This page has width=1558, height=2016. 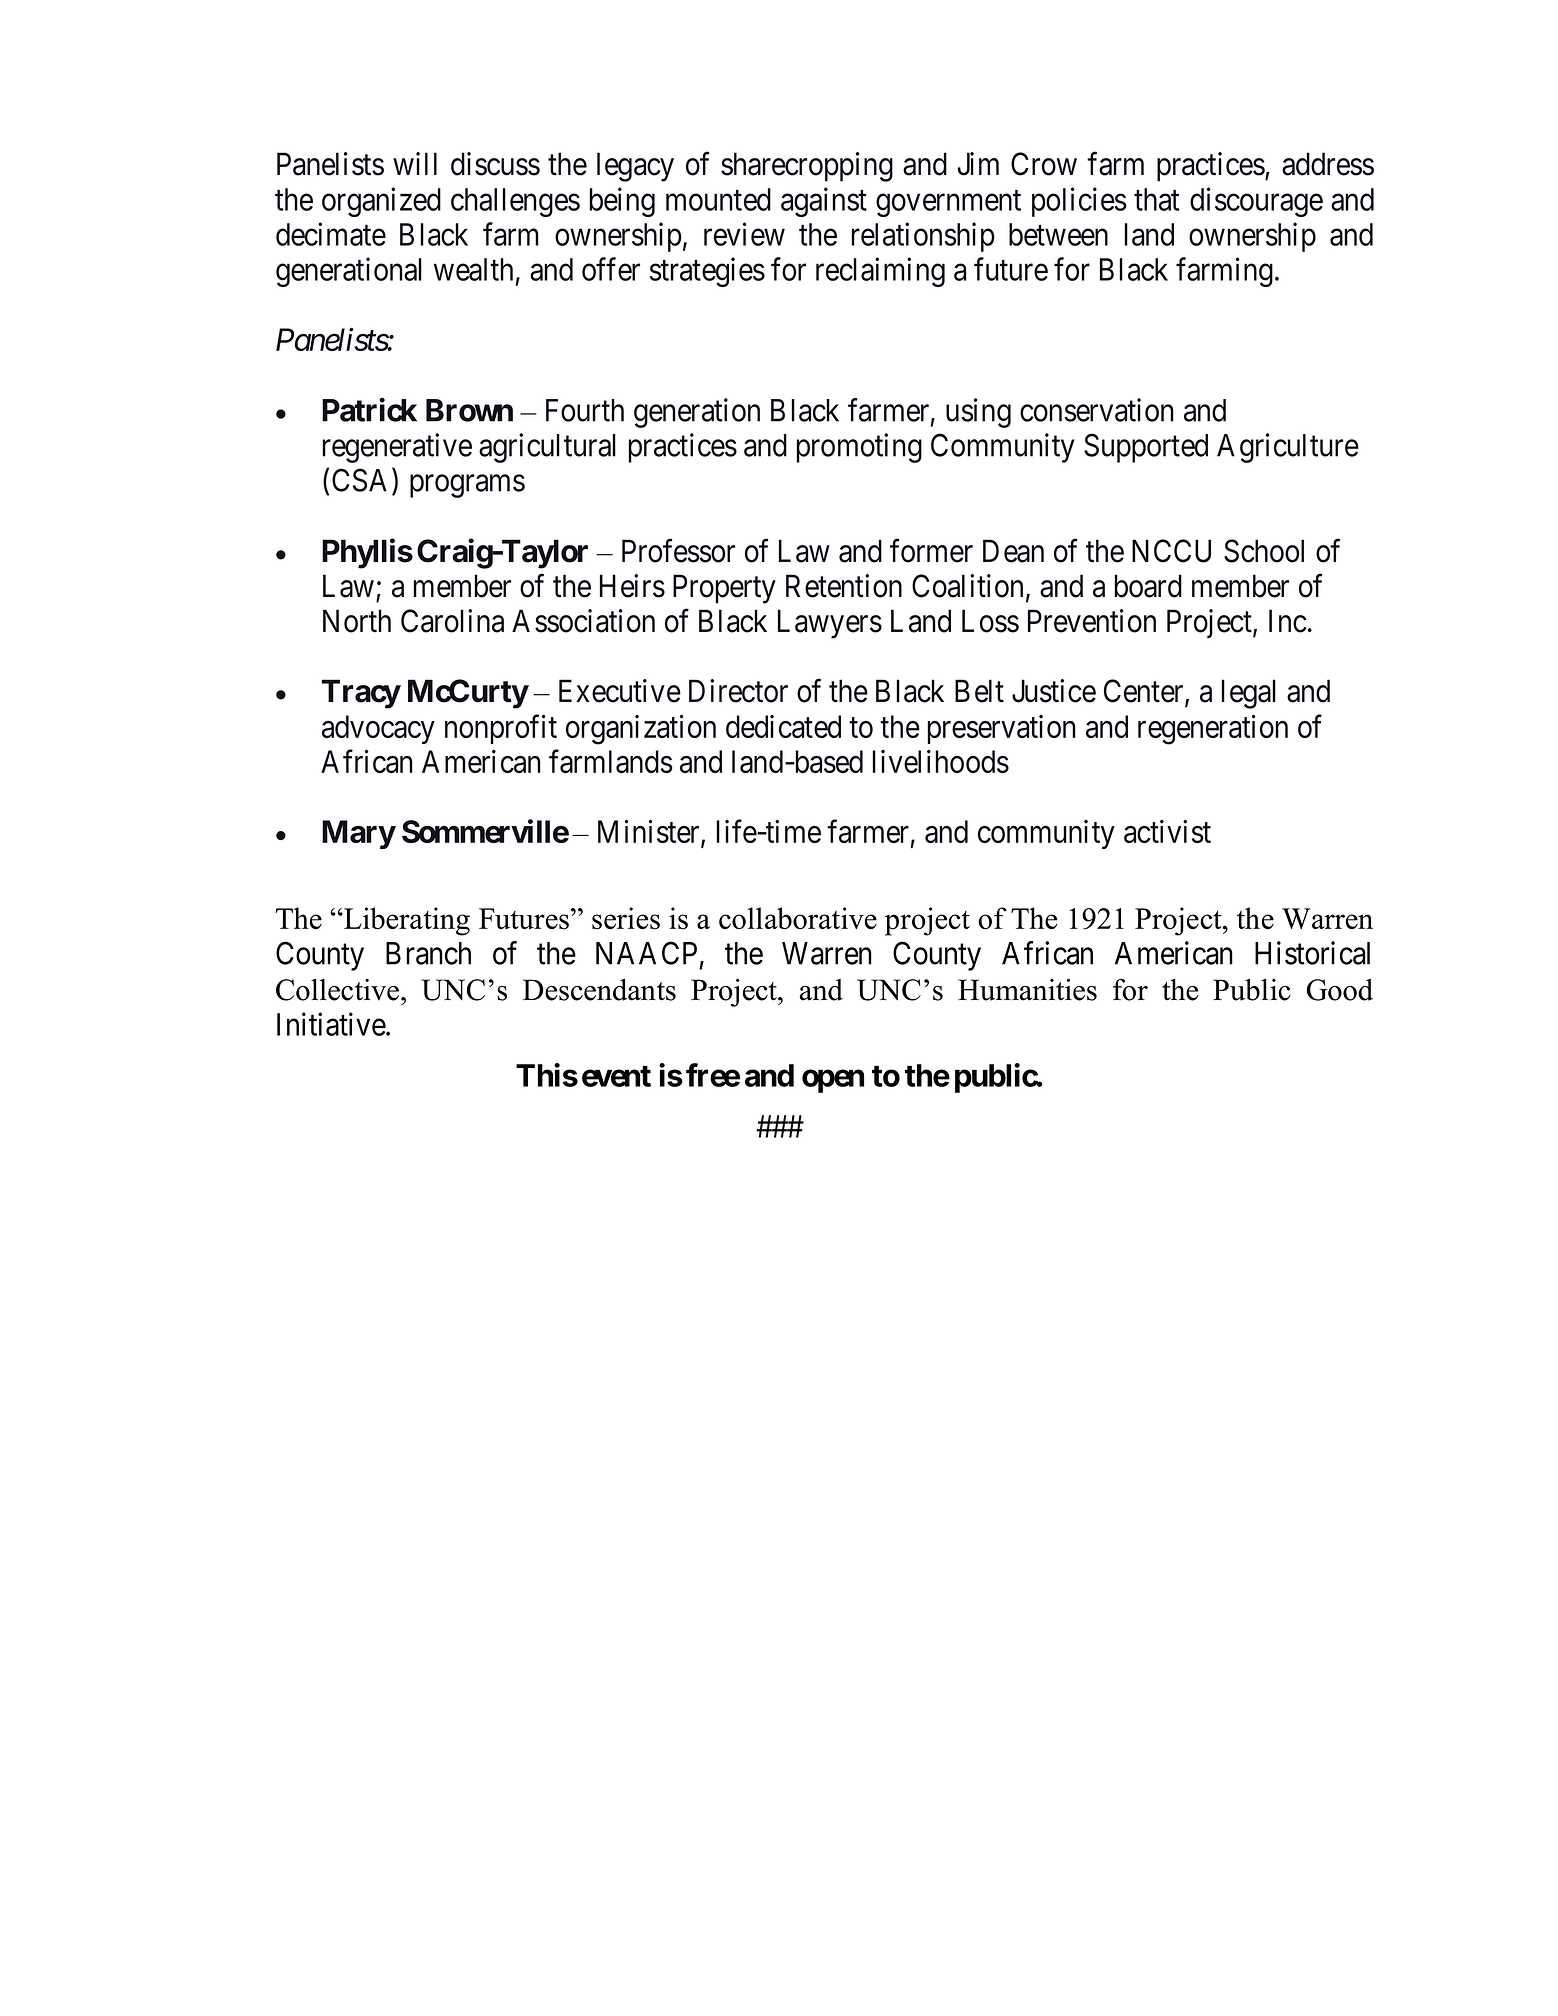 What do you see at coordinates (1339, 990) in the page?
I see `Good` at bounding box center [1339, 990].
